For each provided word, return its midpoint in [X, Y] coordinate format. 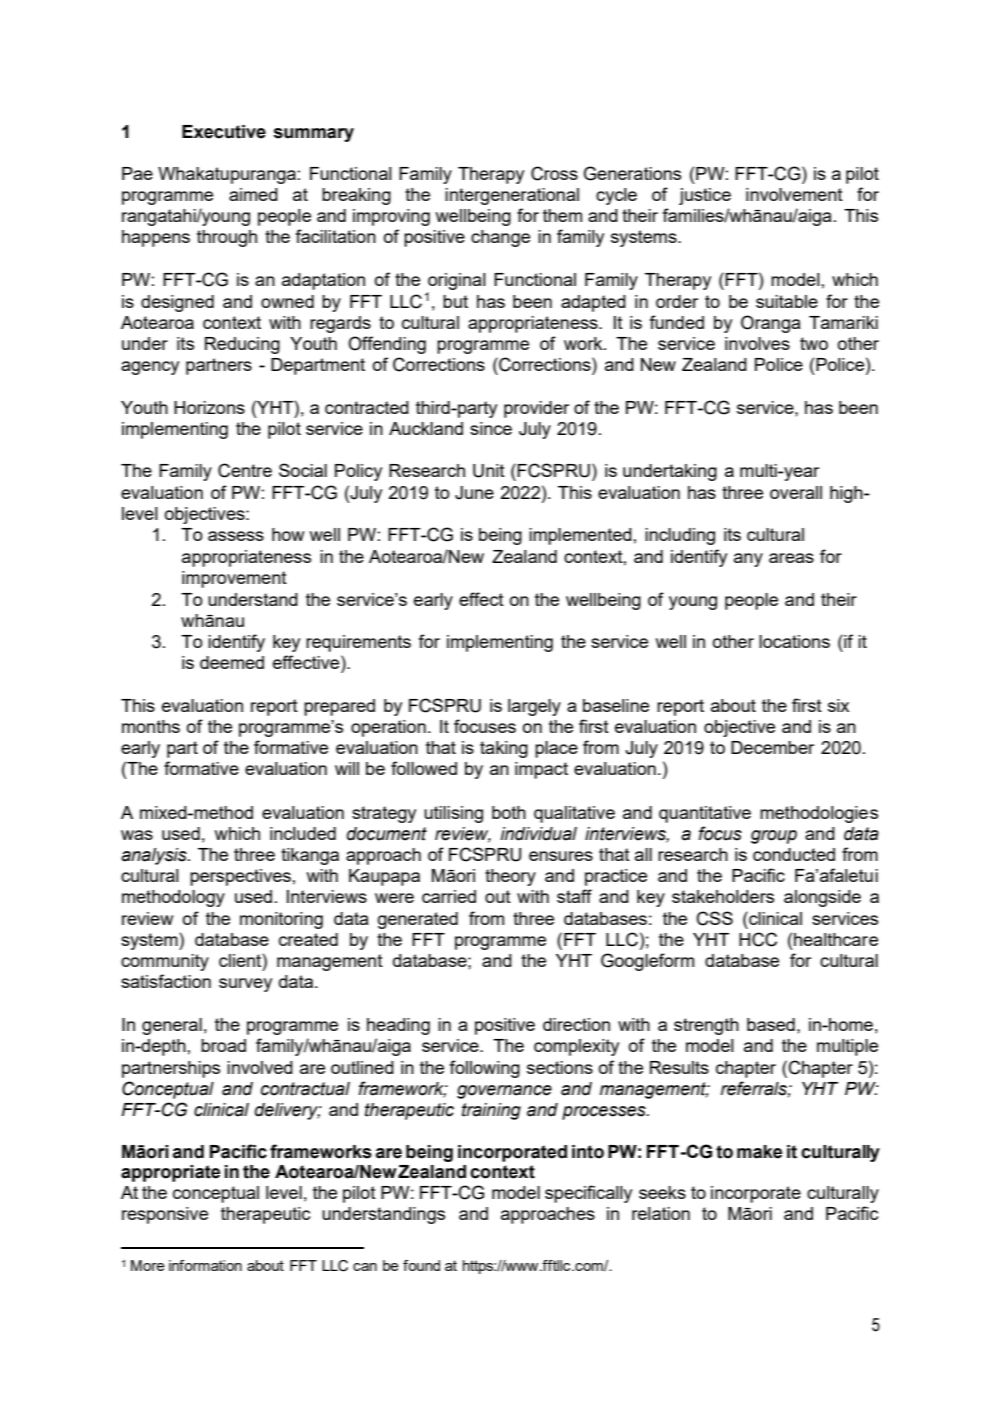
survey [245, 985]
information [205, 1265]
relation [661, 1213]
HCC [758, 939]
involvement [794, 194]
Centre [245, 470]
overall [796, 492]
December [772, 747]
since [491, 428]
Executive [224, 132]
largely [534, 707]
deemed [232, 662]
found [421, 1265]
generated [418, 920]
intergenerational [512, 196]
